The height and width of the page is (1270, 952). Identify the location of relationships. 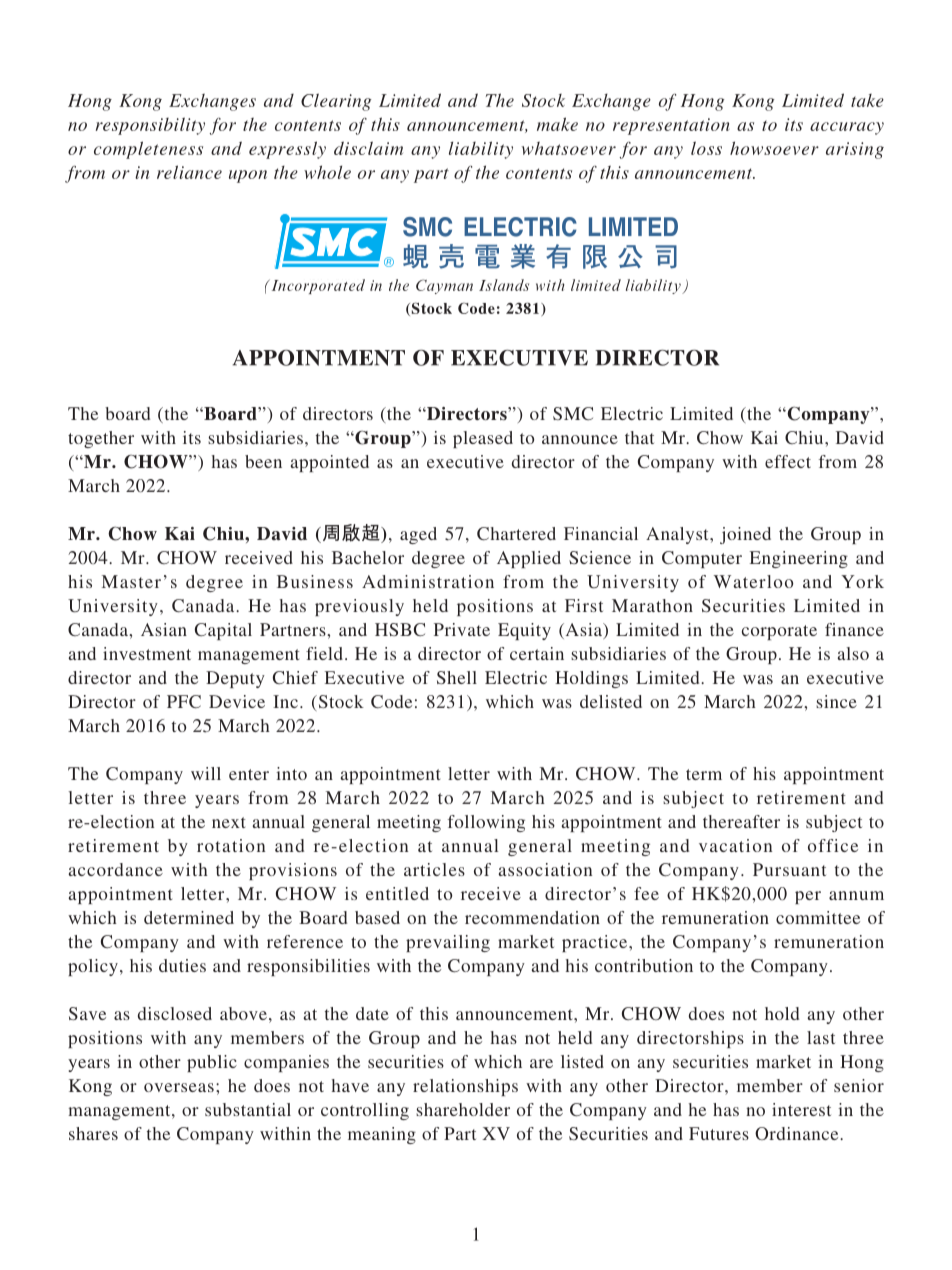
(465, 1087).
